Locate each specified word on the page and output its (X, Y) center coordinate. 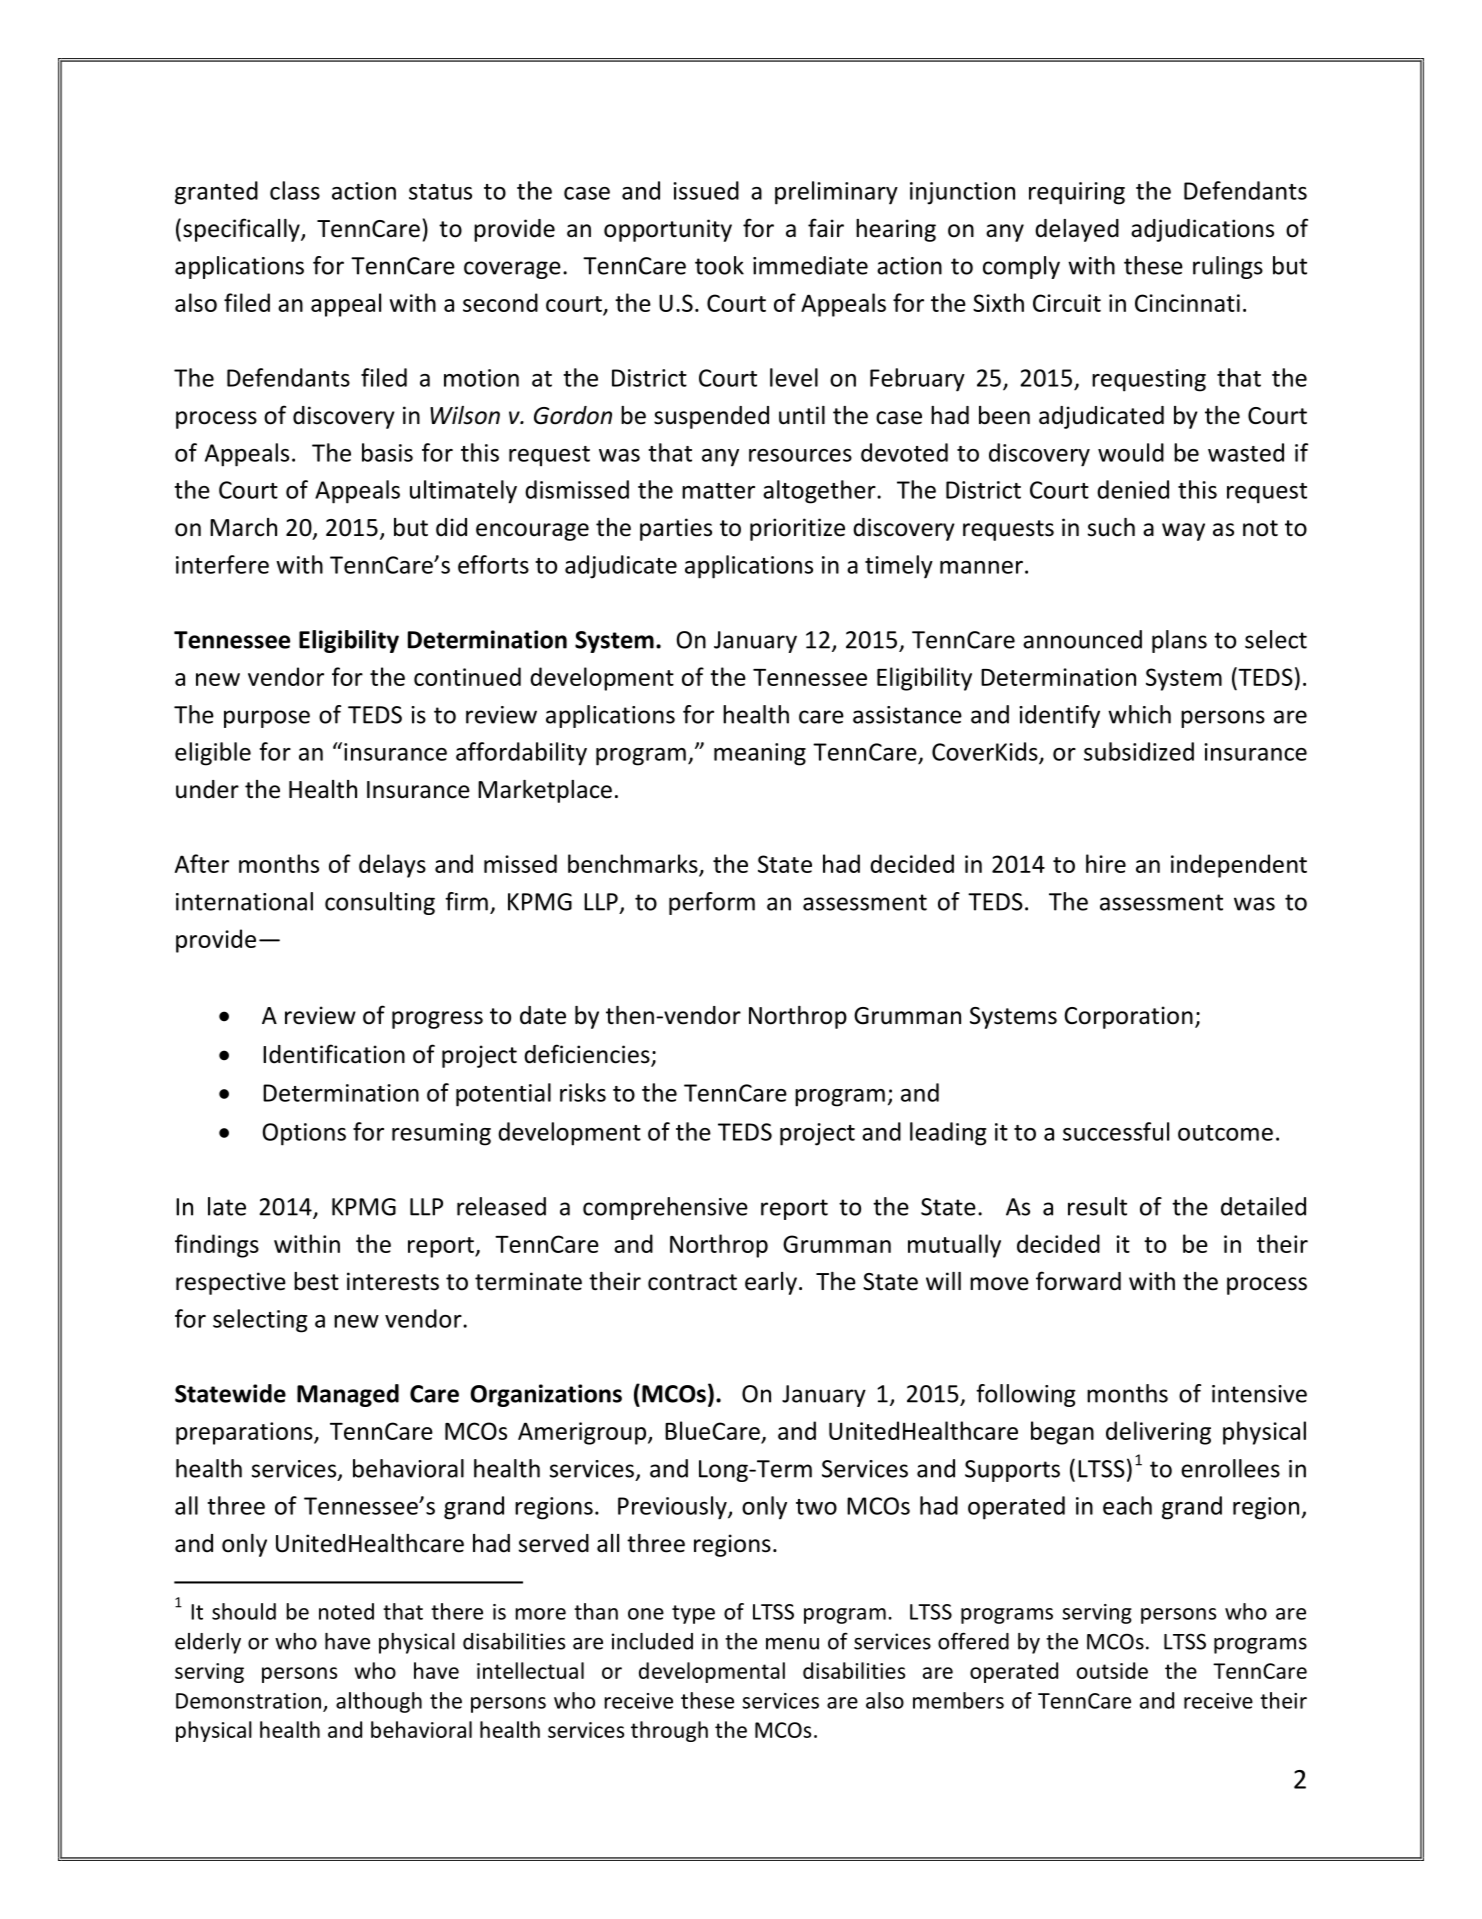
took (719, 265)
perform (712, 903)
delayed (1077, 230)
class (295, 190)
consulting (380, 903)
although (379, 1702)
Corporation (1128, 1017)
